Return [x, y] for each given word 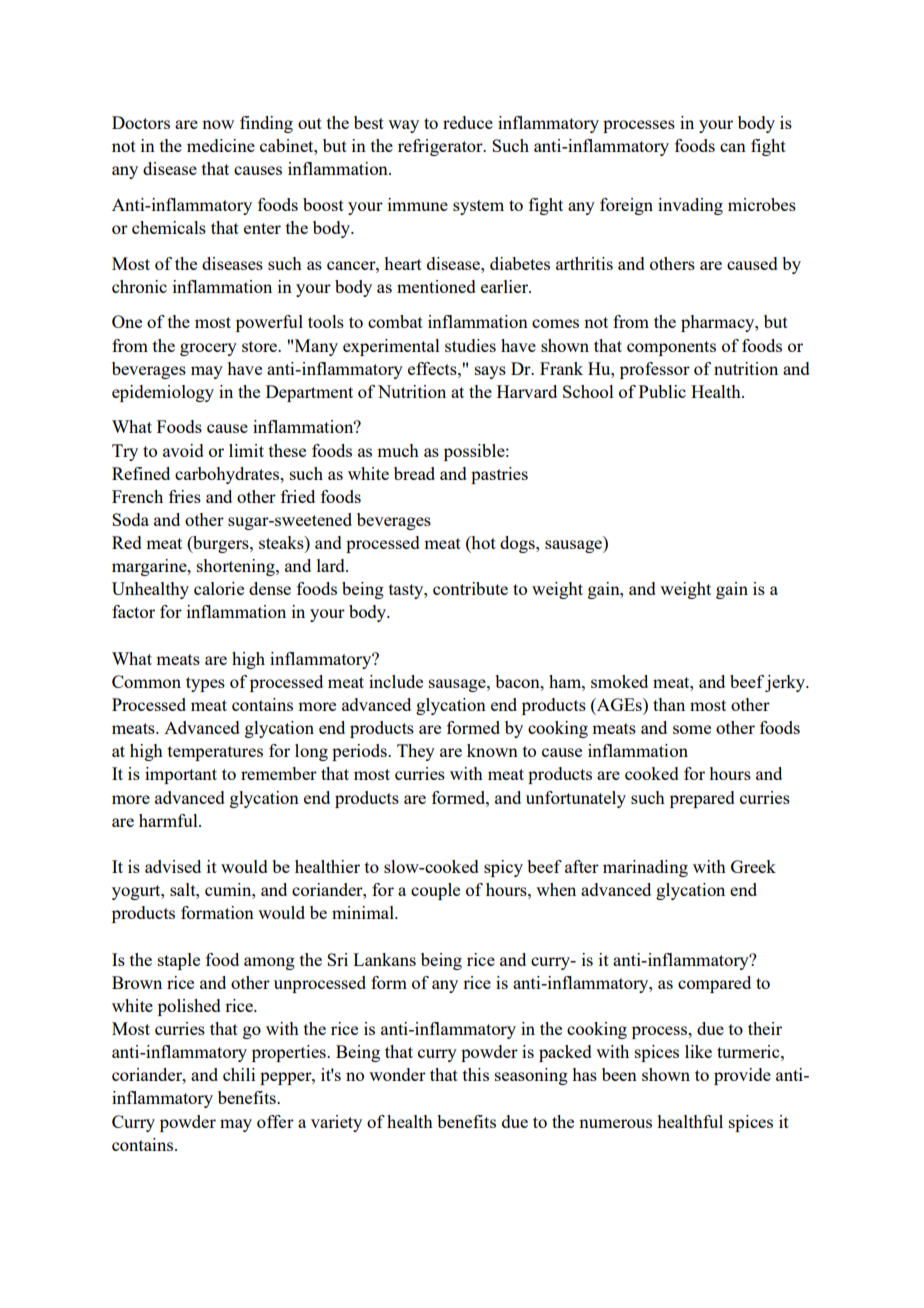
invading [690, 206]
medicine [221, 145]
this [476, 1074]
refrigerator [441, 147]
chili [239, 1074]
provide [742, 1076]
